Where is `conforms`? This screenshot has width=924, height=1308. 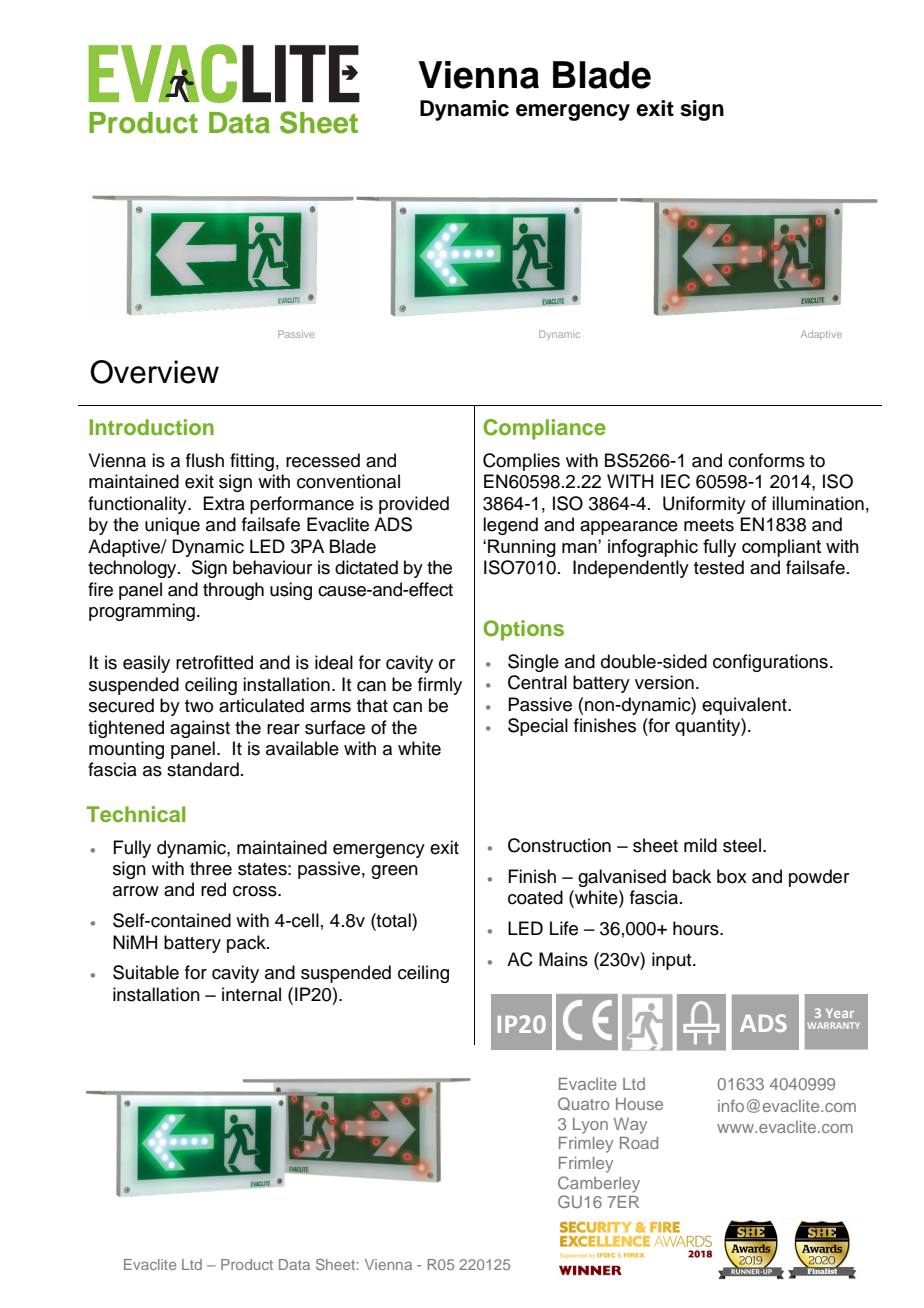 conforms is located at coordinates (766, 460).
